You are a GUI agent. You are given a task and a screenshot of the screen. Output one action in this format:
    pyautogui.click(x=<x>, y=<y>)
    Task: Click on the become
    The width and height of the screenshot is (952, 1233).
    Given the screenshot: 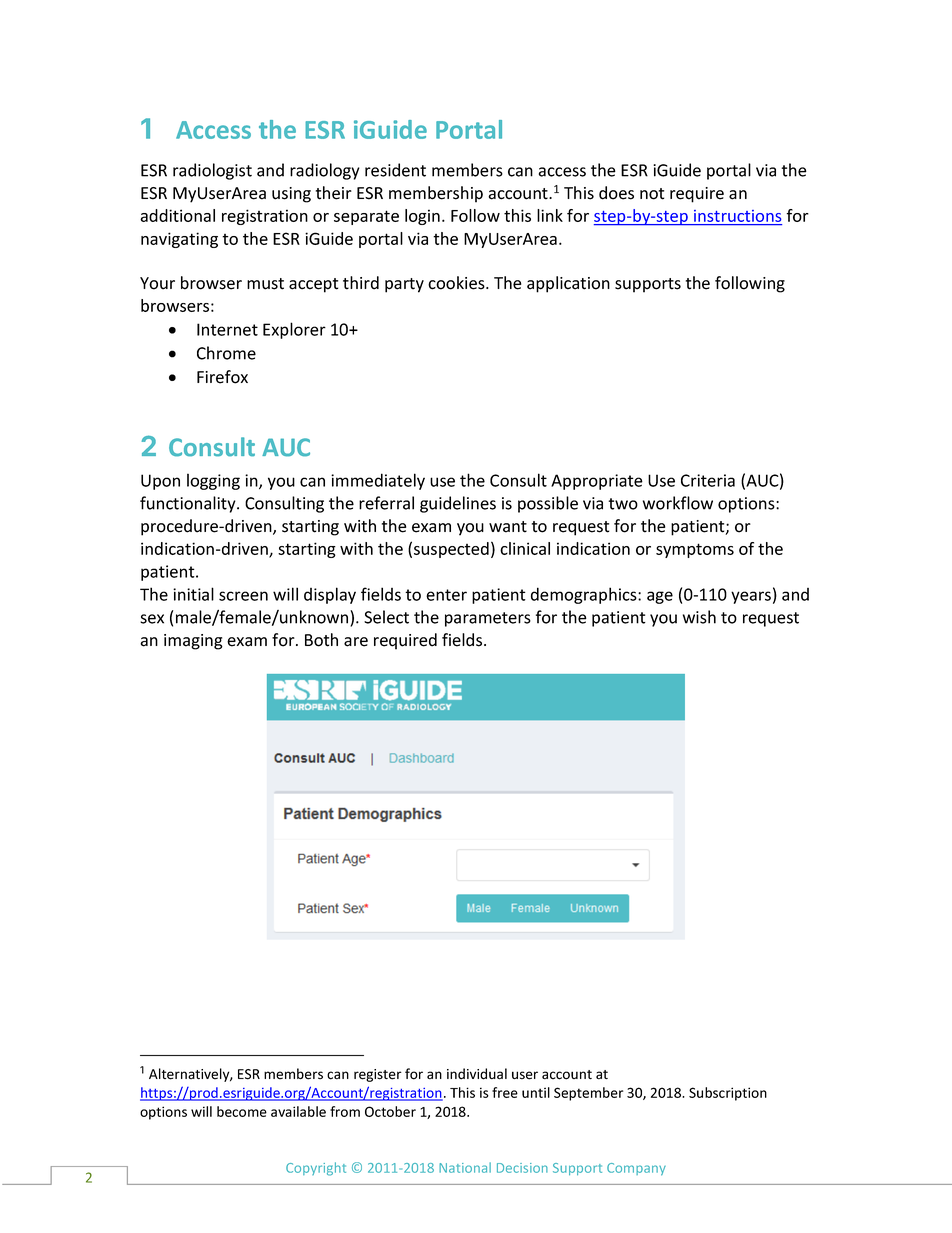 What is the action you would take?
    pyautogui.click(x=242, y=1111)
